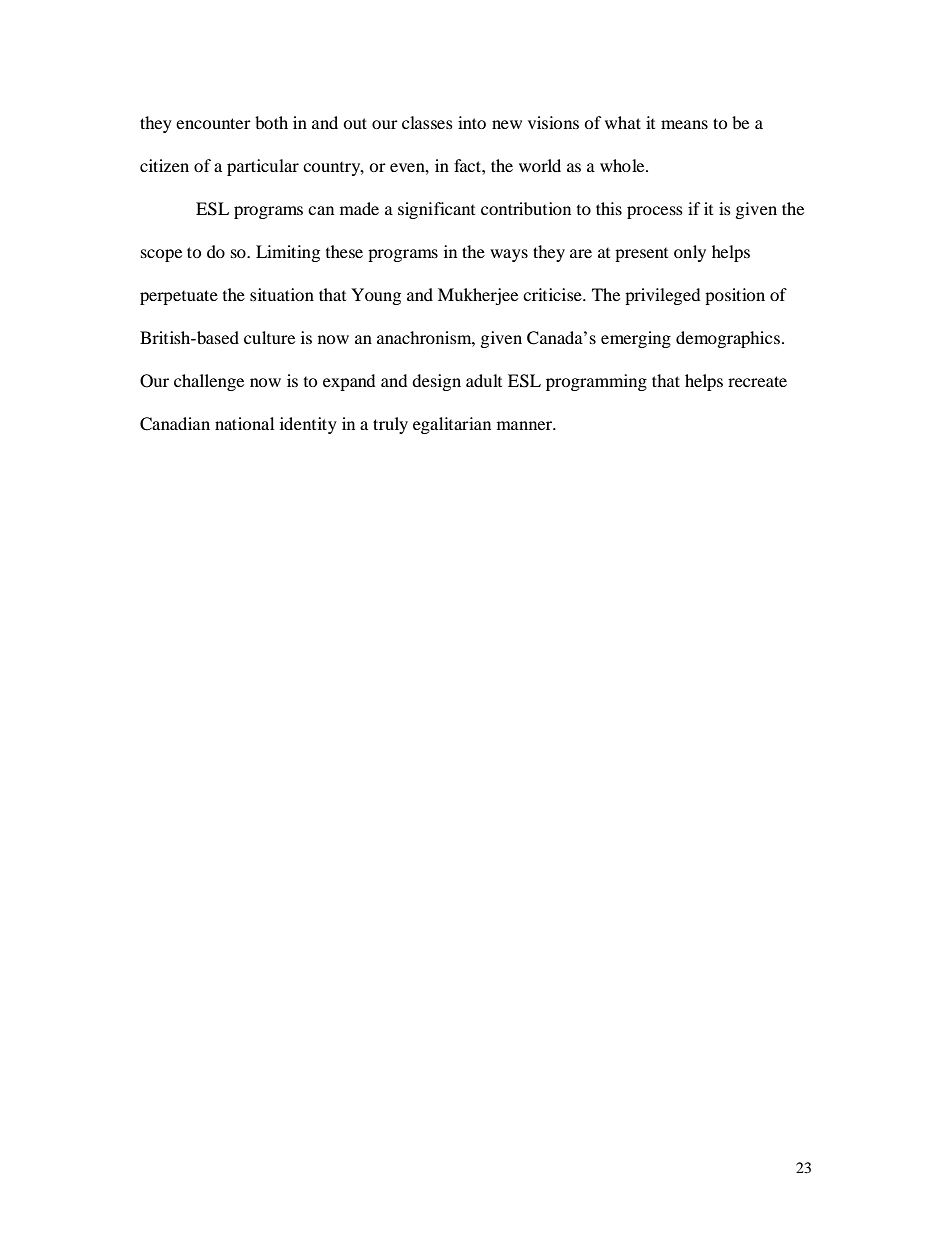 This image has width=952, height=1233. I want to click on ways, so click(509, 255).
